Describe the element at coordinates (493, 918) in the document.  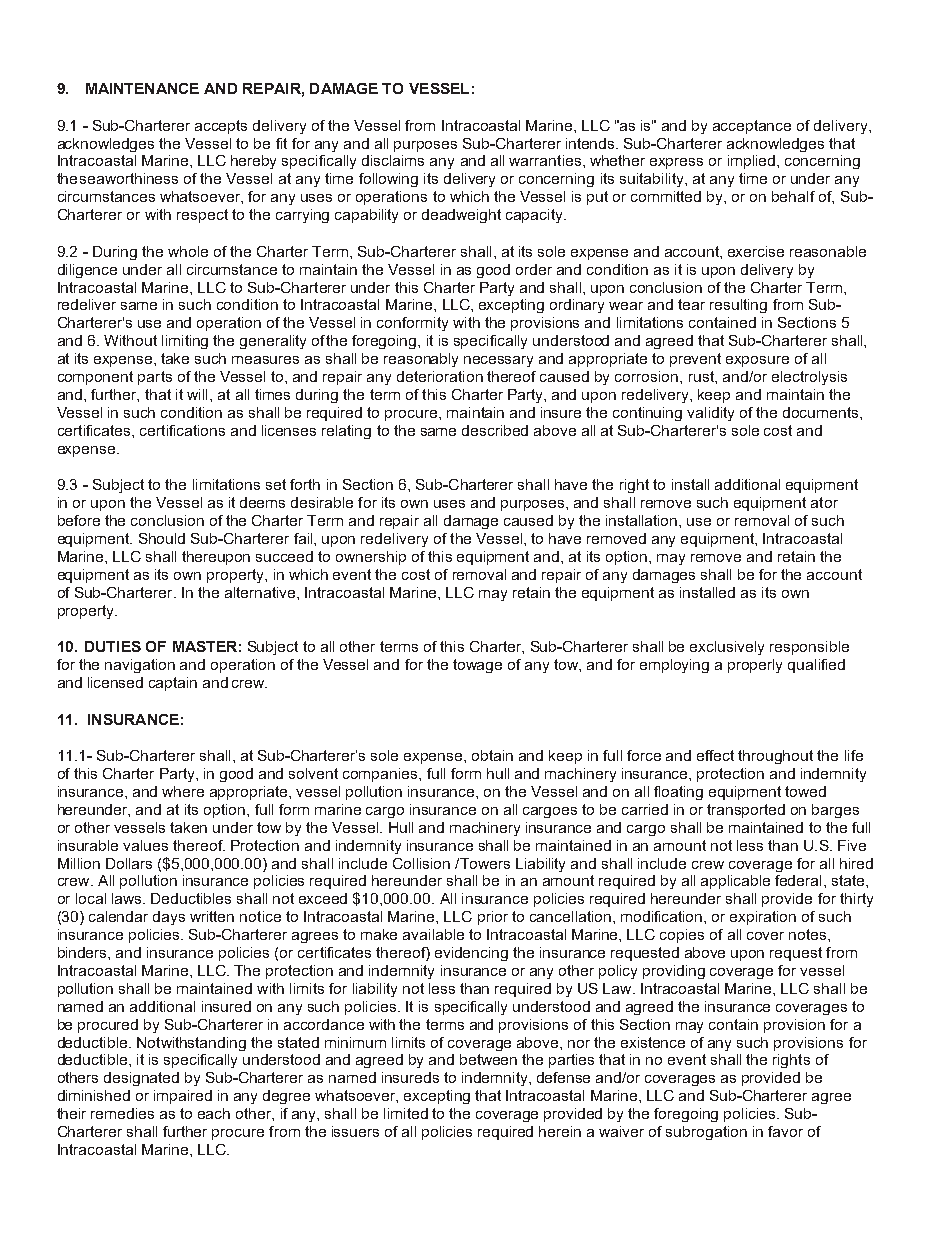
I see `prior` at that location.
